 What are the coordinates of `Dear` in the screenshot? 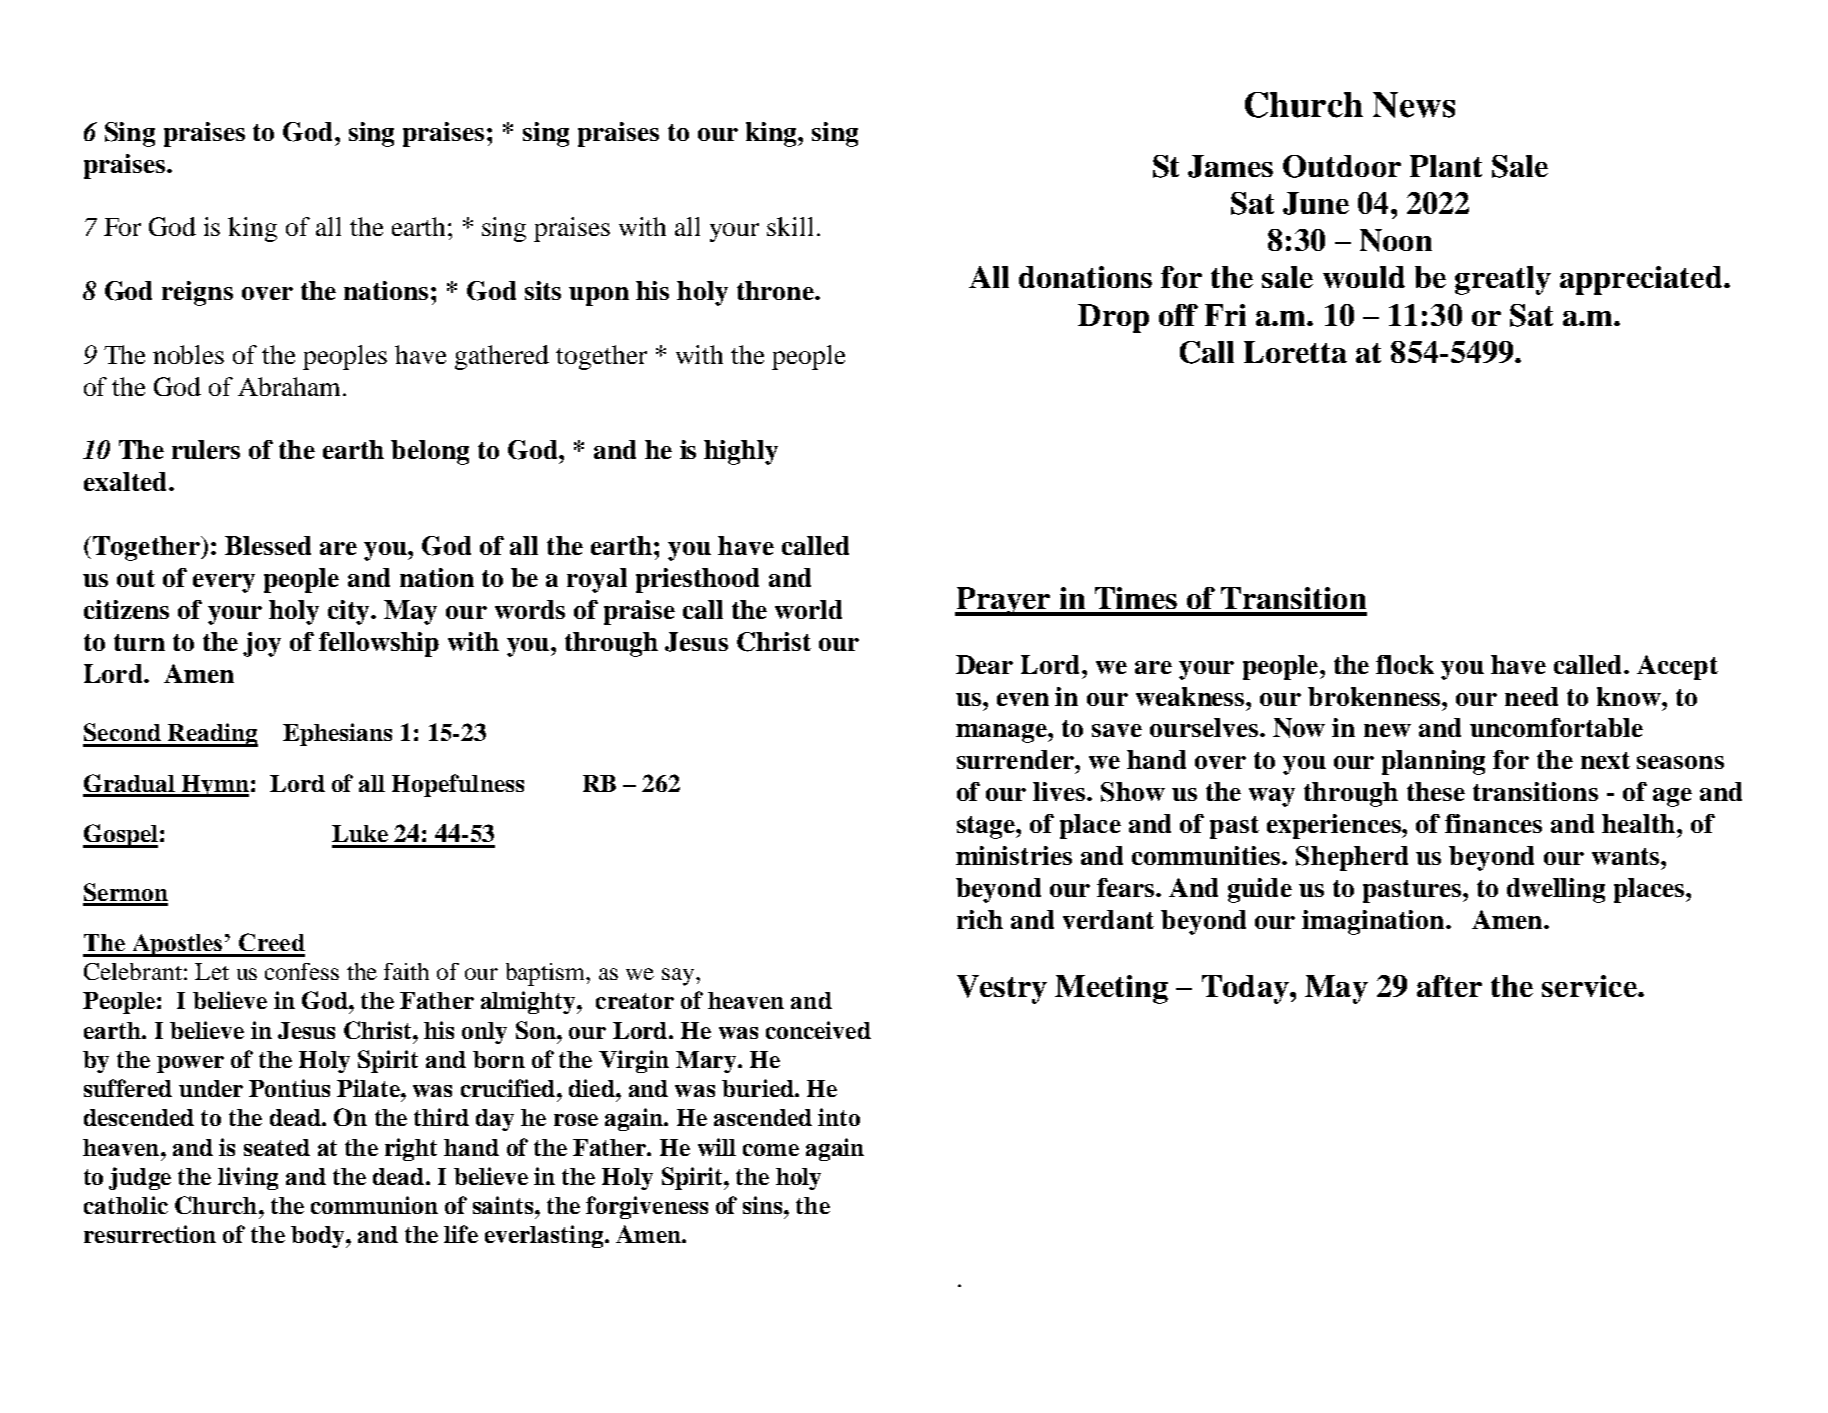 It's located at (984, 664).
